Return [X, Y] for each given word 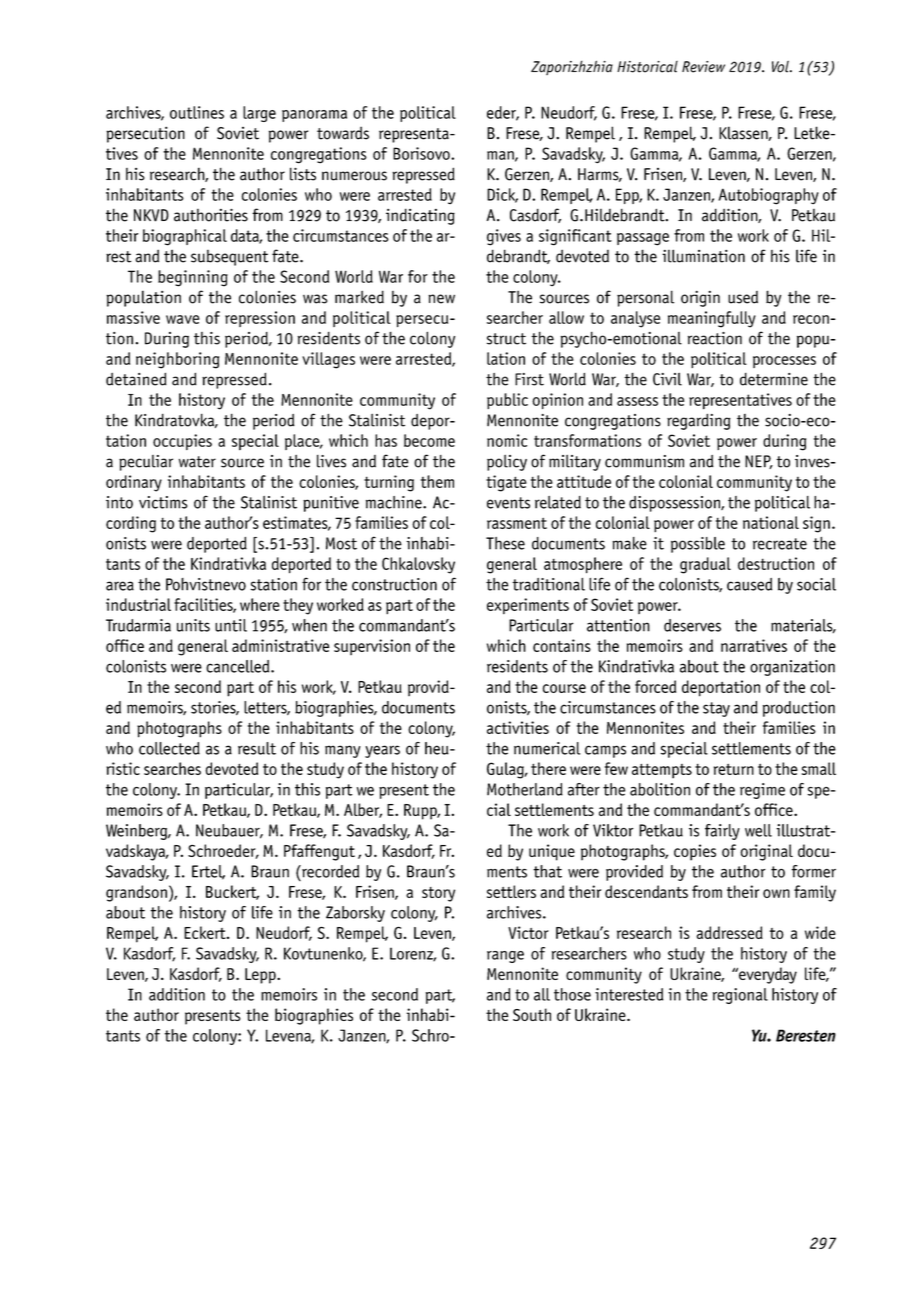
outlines [197, 112]
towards [343, 133]
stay [716, 709]
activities [518, 727]
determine [774, 379]
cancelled [239, 666]
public [507, 401]
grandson [136, 893]
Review [703, 67]
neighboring [177, 360]
